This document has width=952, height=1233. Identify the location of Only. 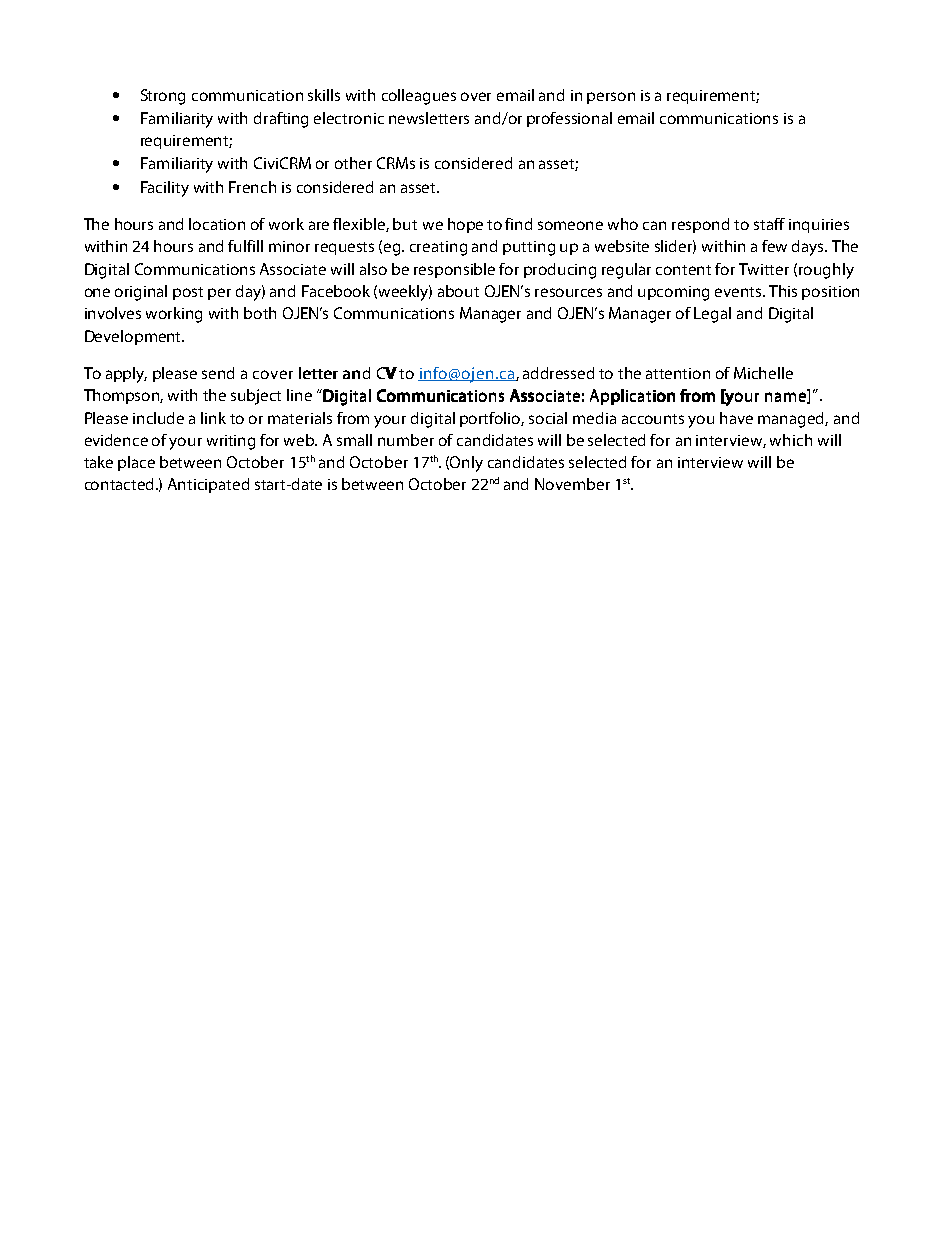
(466, 464).
